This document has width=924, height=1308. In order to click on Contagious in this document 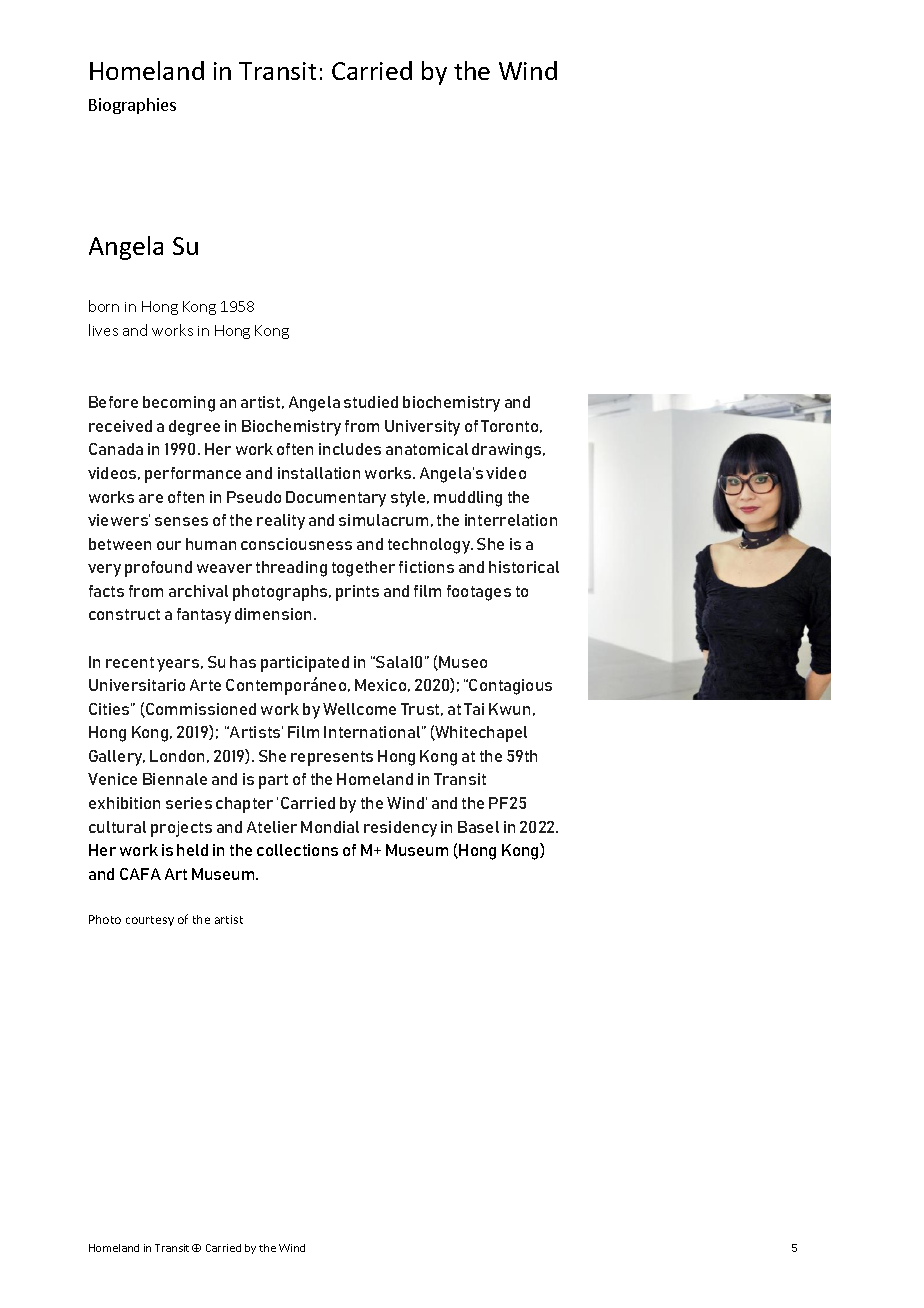, I will do `click(510, 687)`.
